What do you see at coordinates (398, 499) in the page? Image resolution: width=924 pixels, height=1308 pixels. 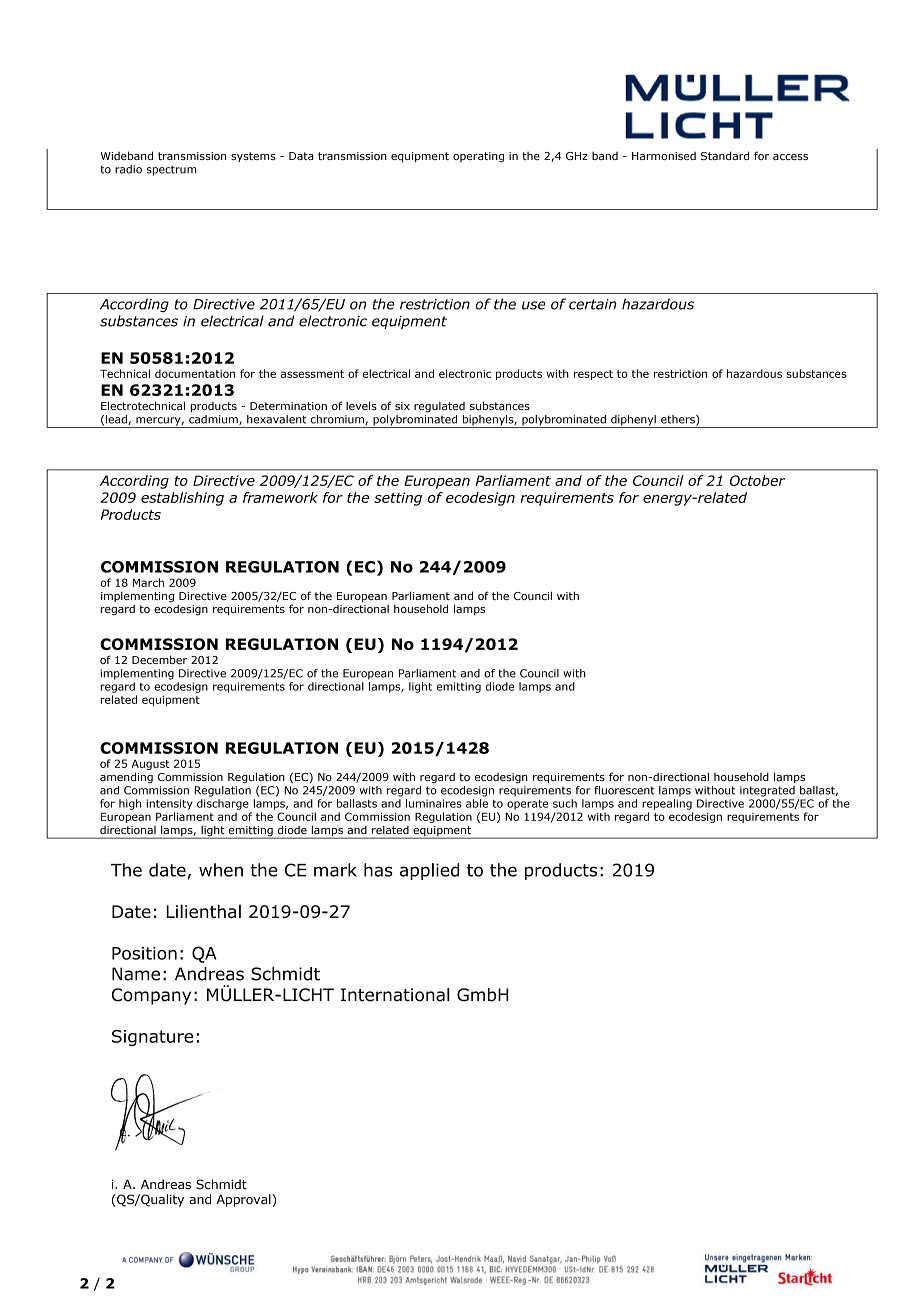 I see `setting` at bounding box center [398, 499].
